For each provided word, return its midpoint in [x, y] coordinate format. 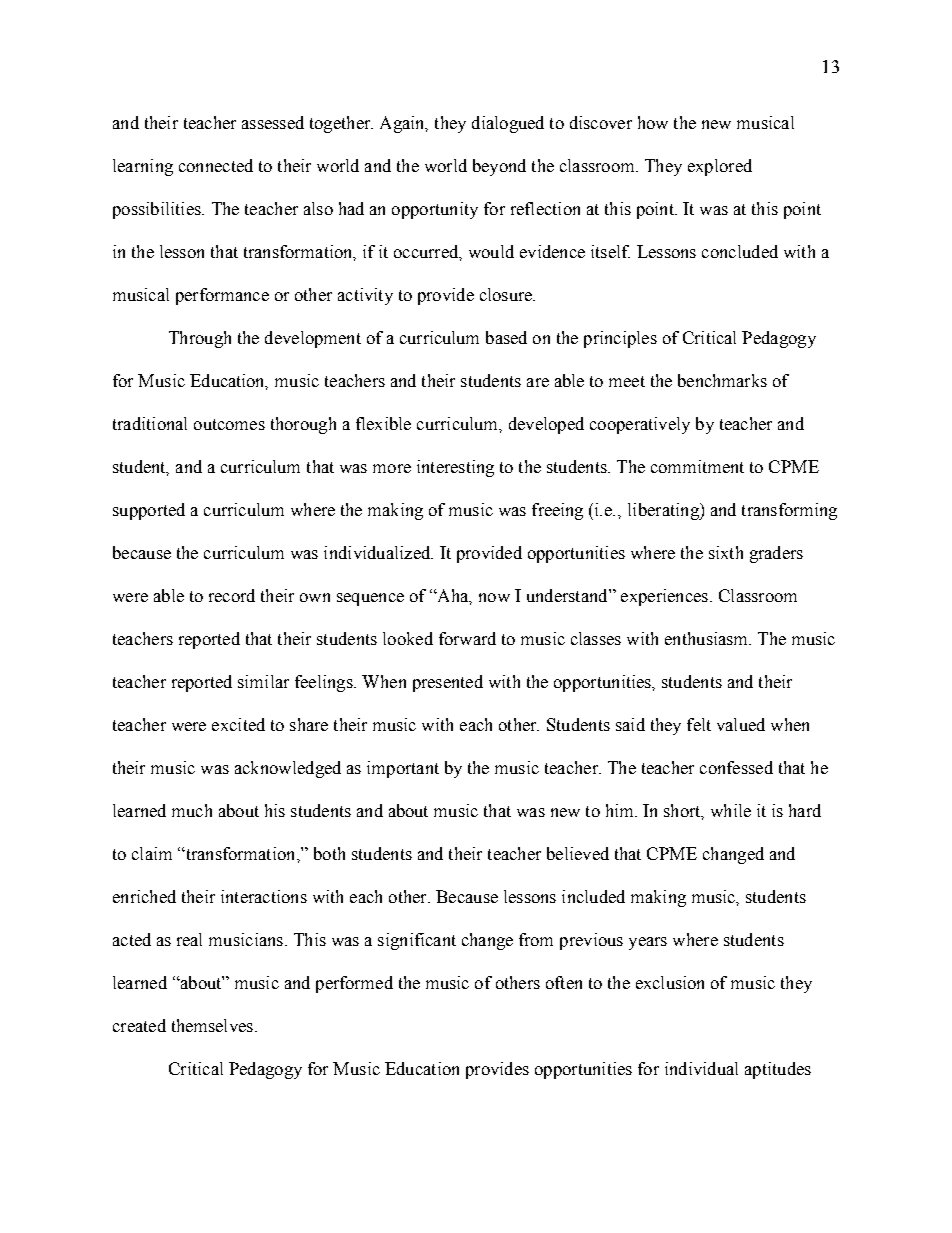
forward [467, 638]
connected [216, 165]
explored [720, 167]
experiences [664, 597]
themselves [212, 1025]
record [232, 595]
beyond [499, 167]
